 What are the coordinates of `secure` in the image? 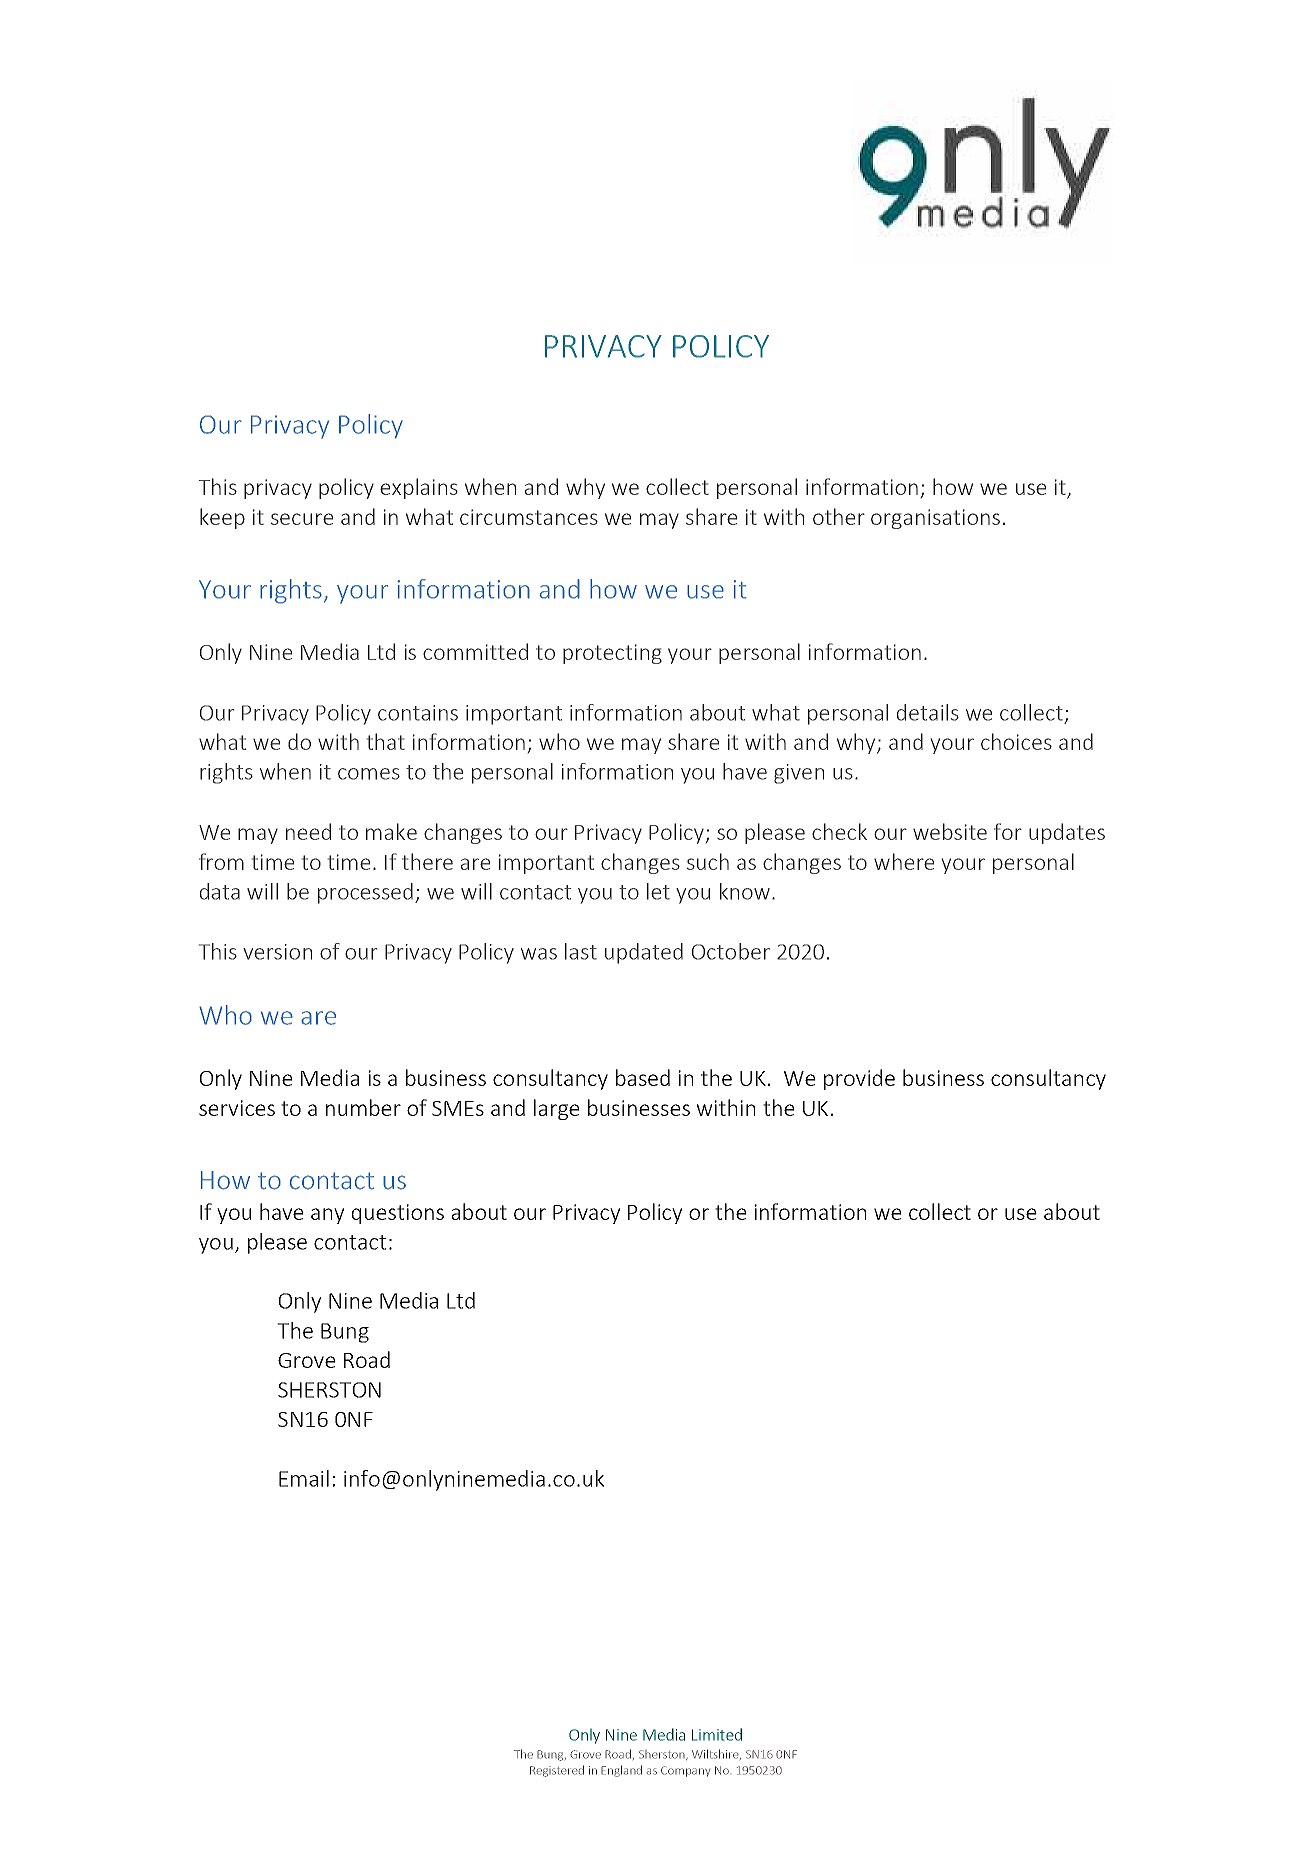 It's located at (302, 519).
